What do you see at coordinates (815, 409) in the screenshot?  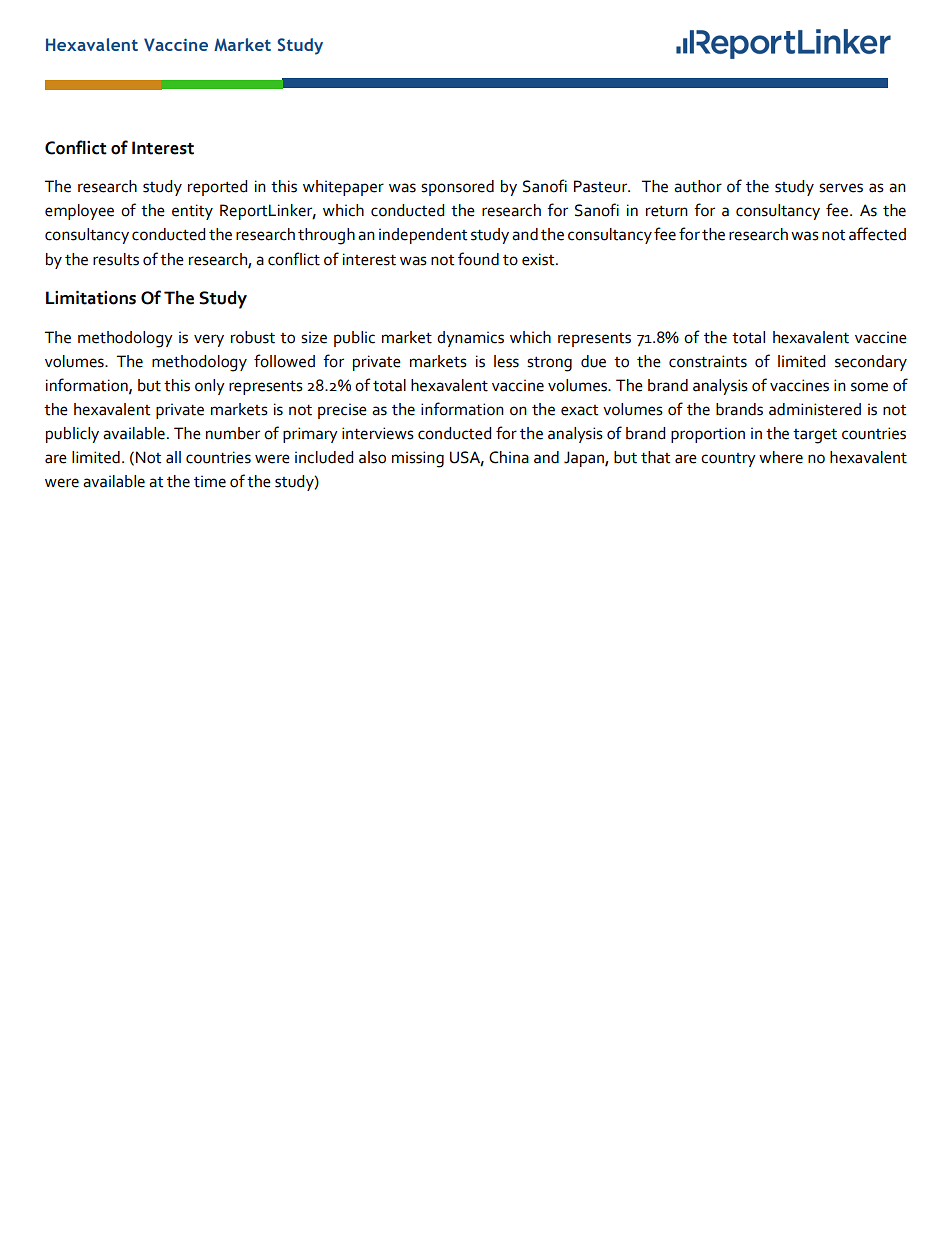 I see `administered` at bounding box center [815, 409].
